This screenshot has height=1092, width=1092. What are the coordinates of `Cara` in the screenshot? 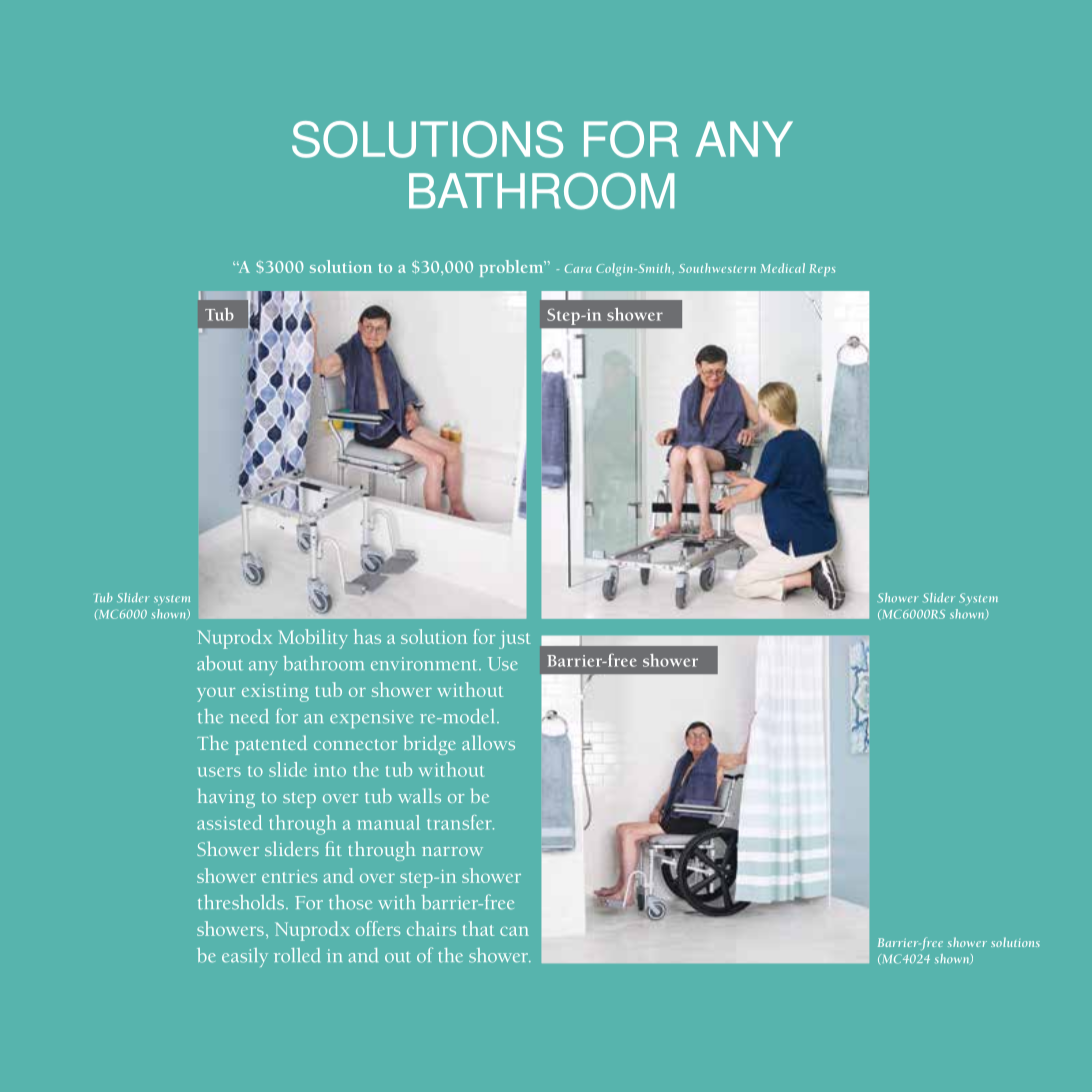 It's located at (578, 268).
